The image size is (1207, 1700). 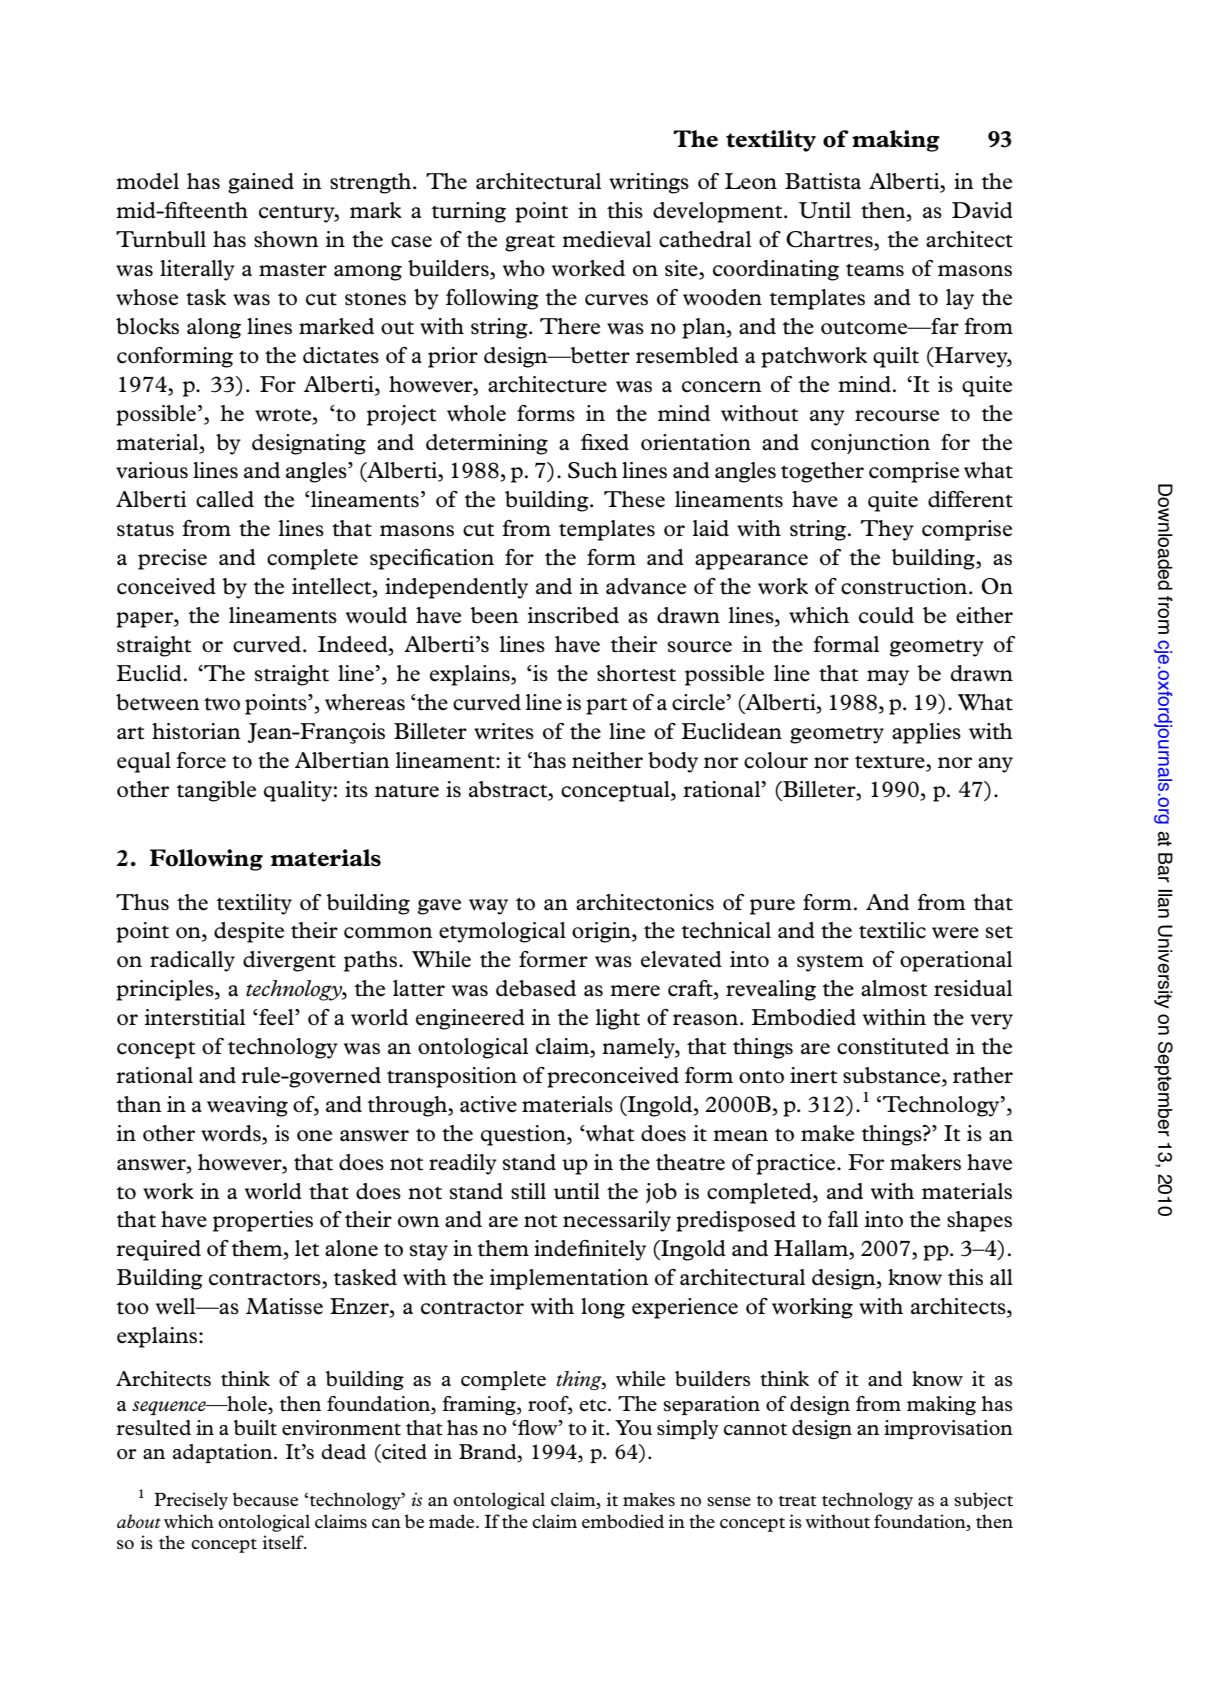 What do you see at coordinates (488, 1104) in the document?
I see `active` at bounding box center [488, 1104].
